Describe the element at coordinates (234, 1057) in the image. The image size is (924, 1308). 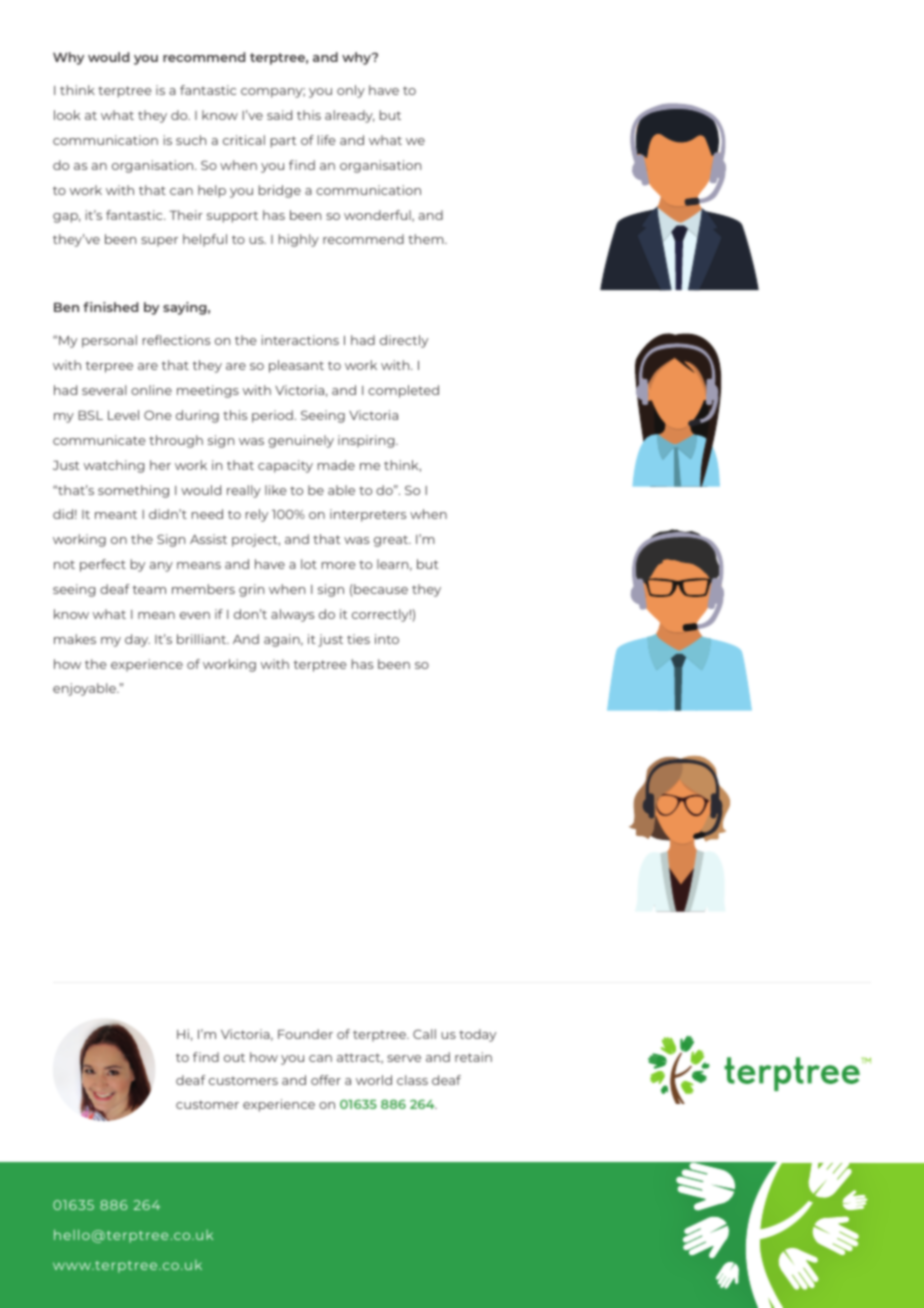
I see `out` at that location.
